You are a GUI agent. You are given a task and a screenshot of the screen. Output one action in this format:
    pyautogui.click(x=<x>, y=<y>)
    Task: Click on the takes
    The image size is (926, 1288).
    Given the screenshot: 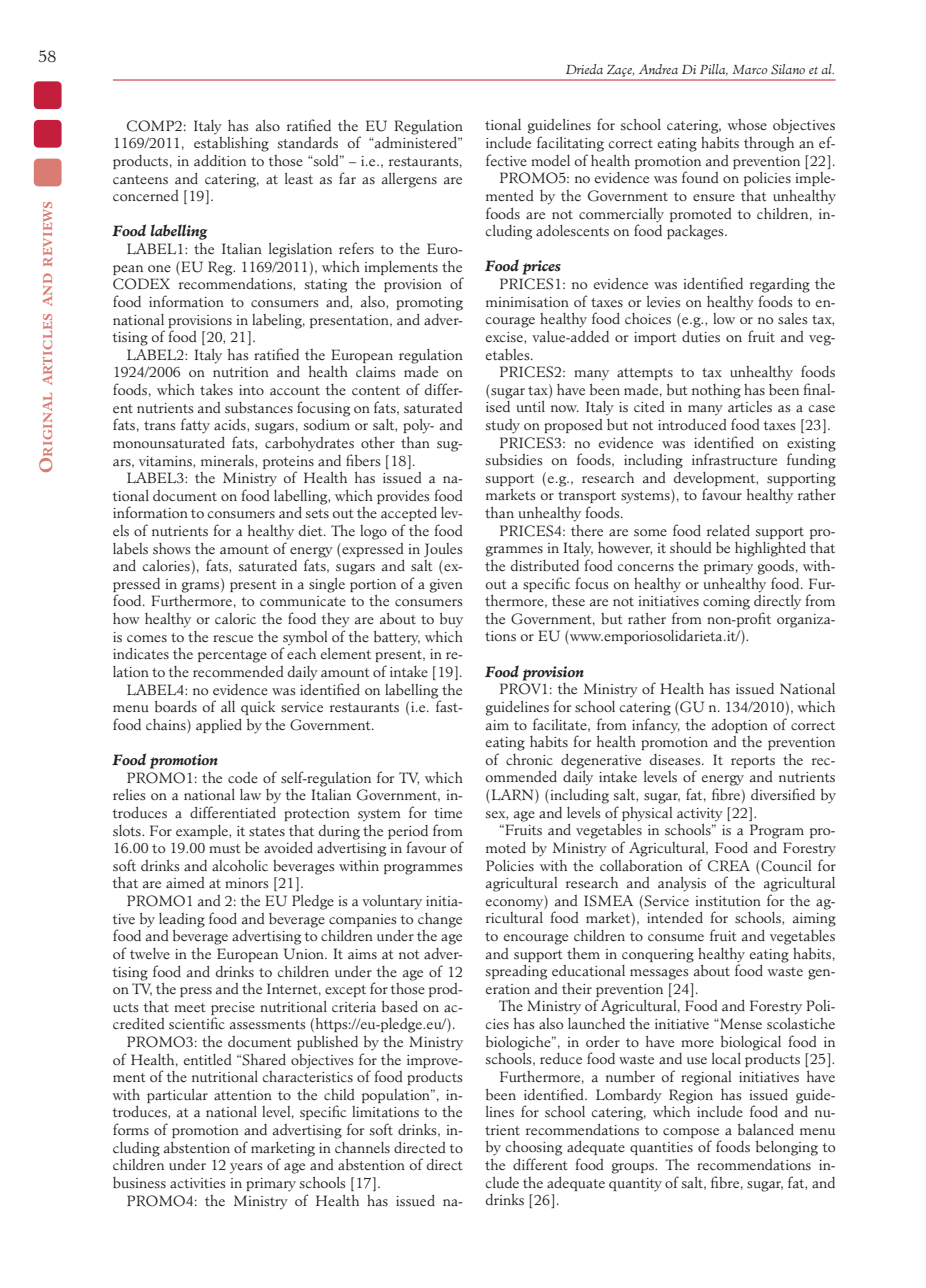 What is the action you would take?
    pyautogui.click(x=216, y=389)
